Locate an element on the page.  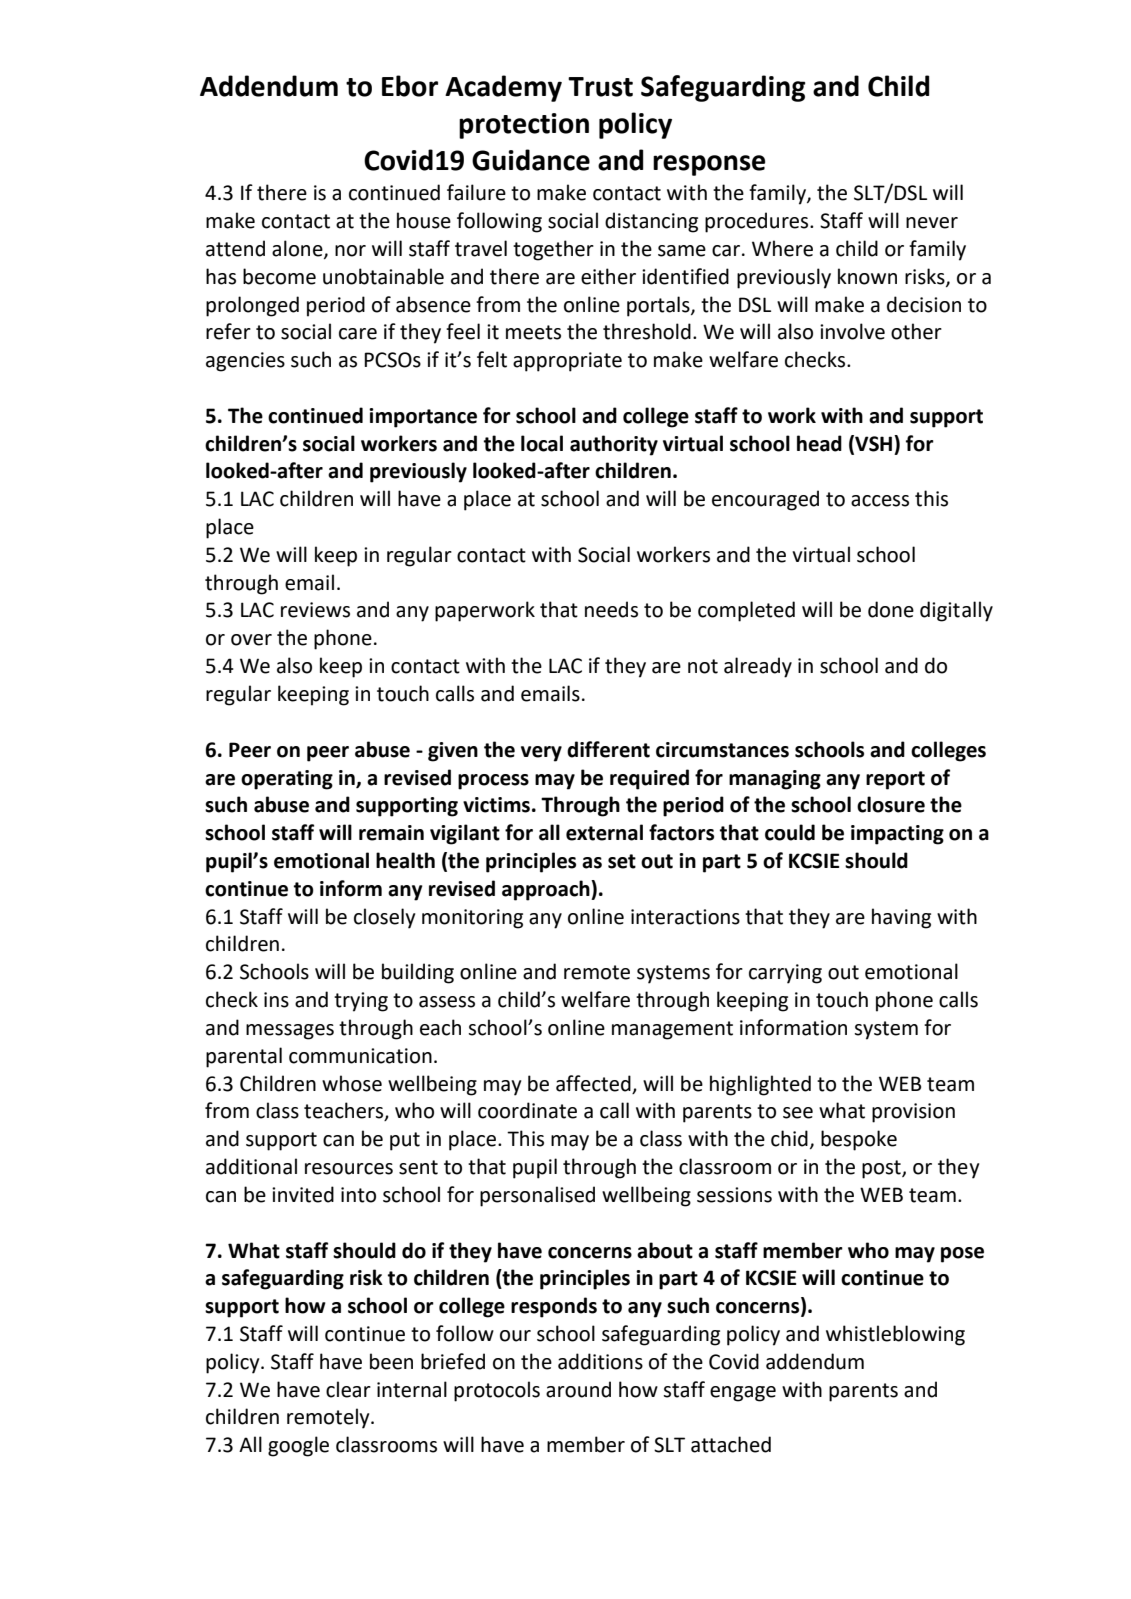
Trust is located at coordinates (600, 87).
